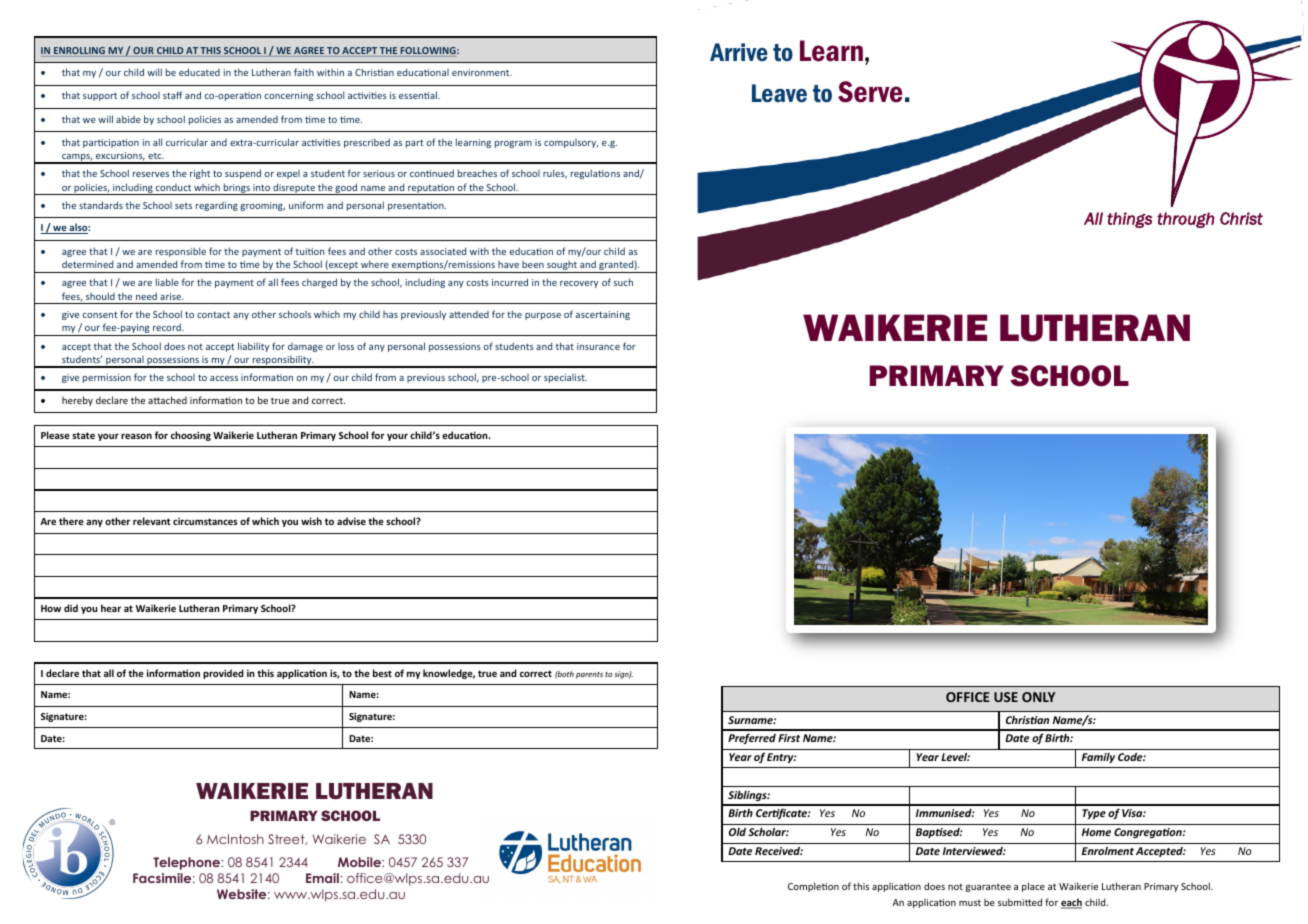 This page has width=1308, height=924. Describe the element at coordinates (111, 608) in the page. I see `hear` at that location.
